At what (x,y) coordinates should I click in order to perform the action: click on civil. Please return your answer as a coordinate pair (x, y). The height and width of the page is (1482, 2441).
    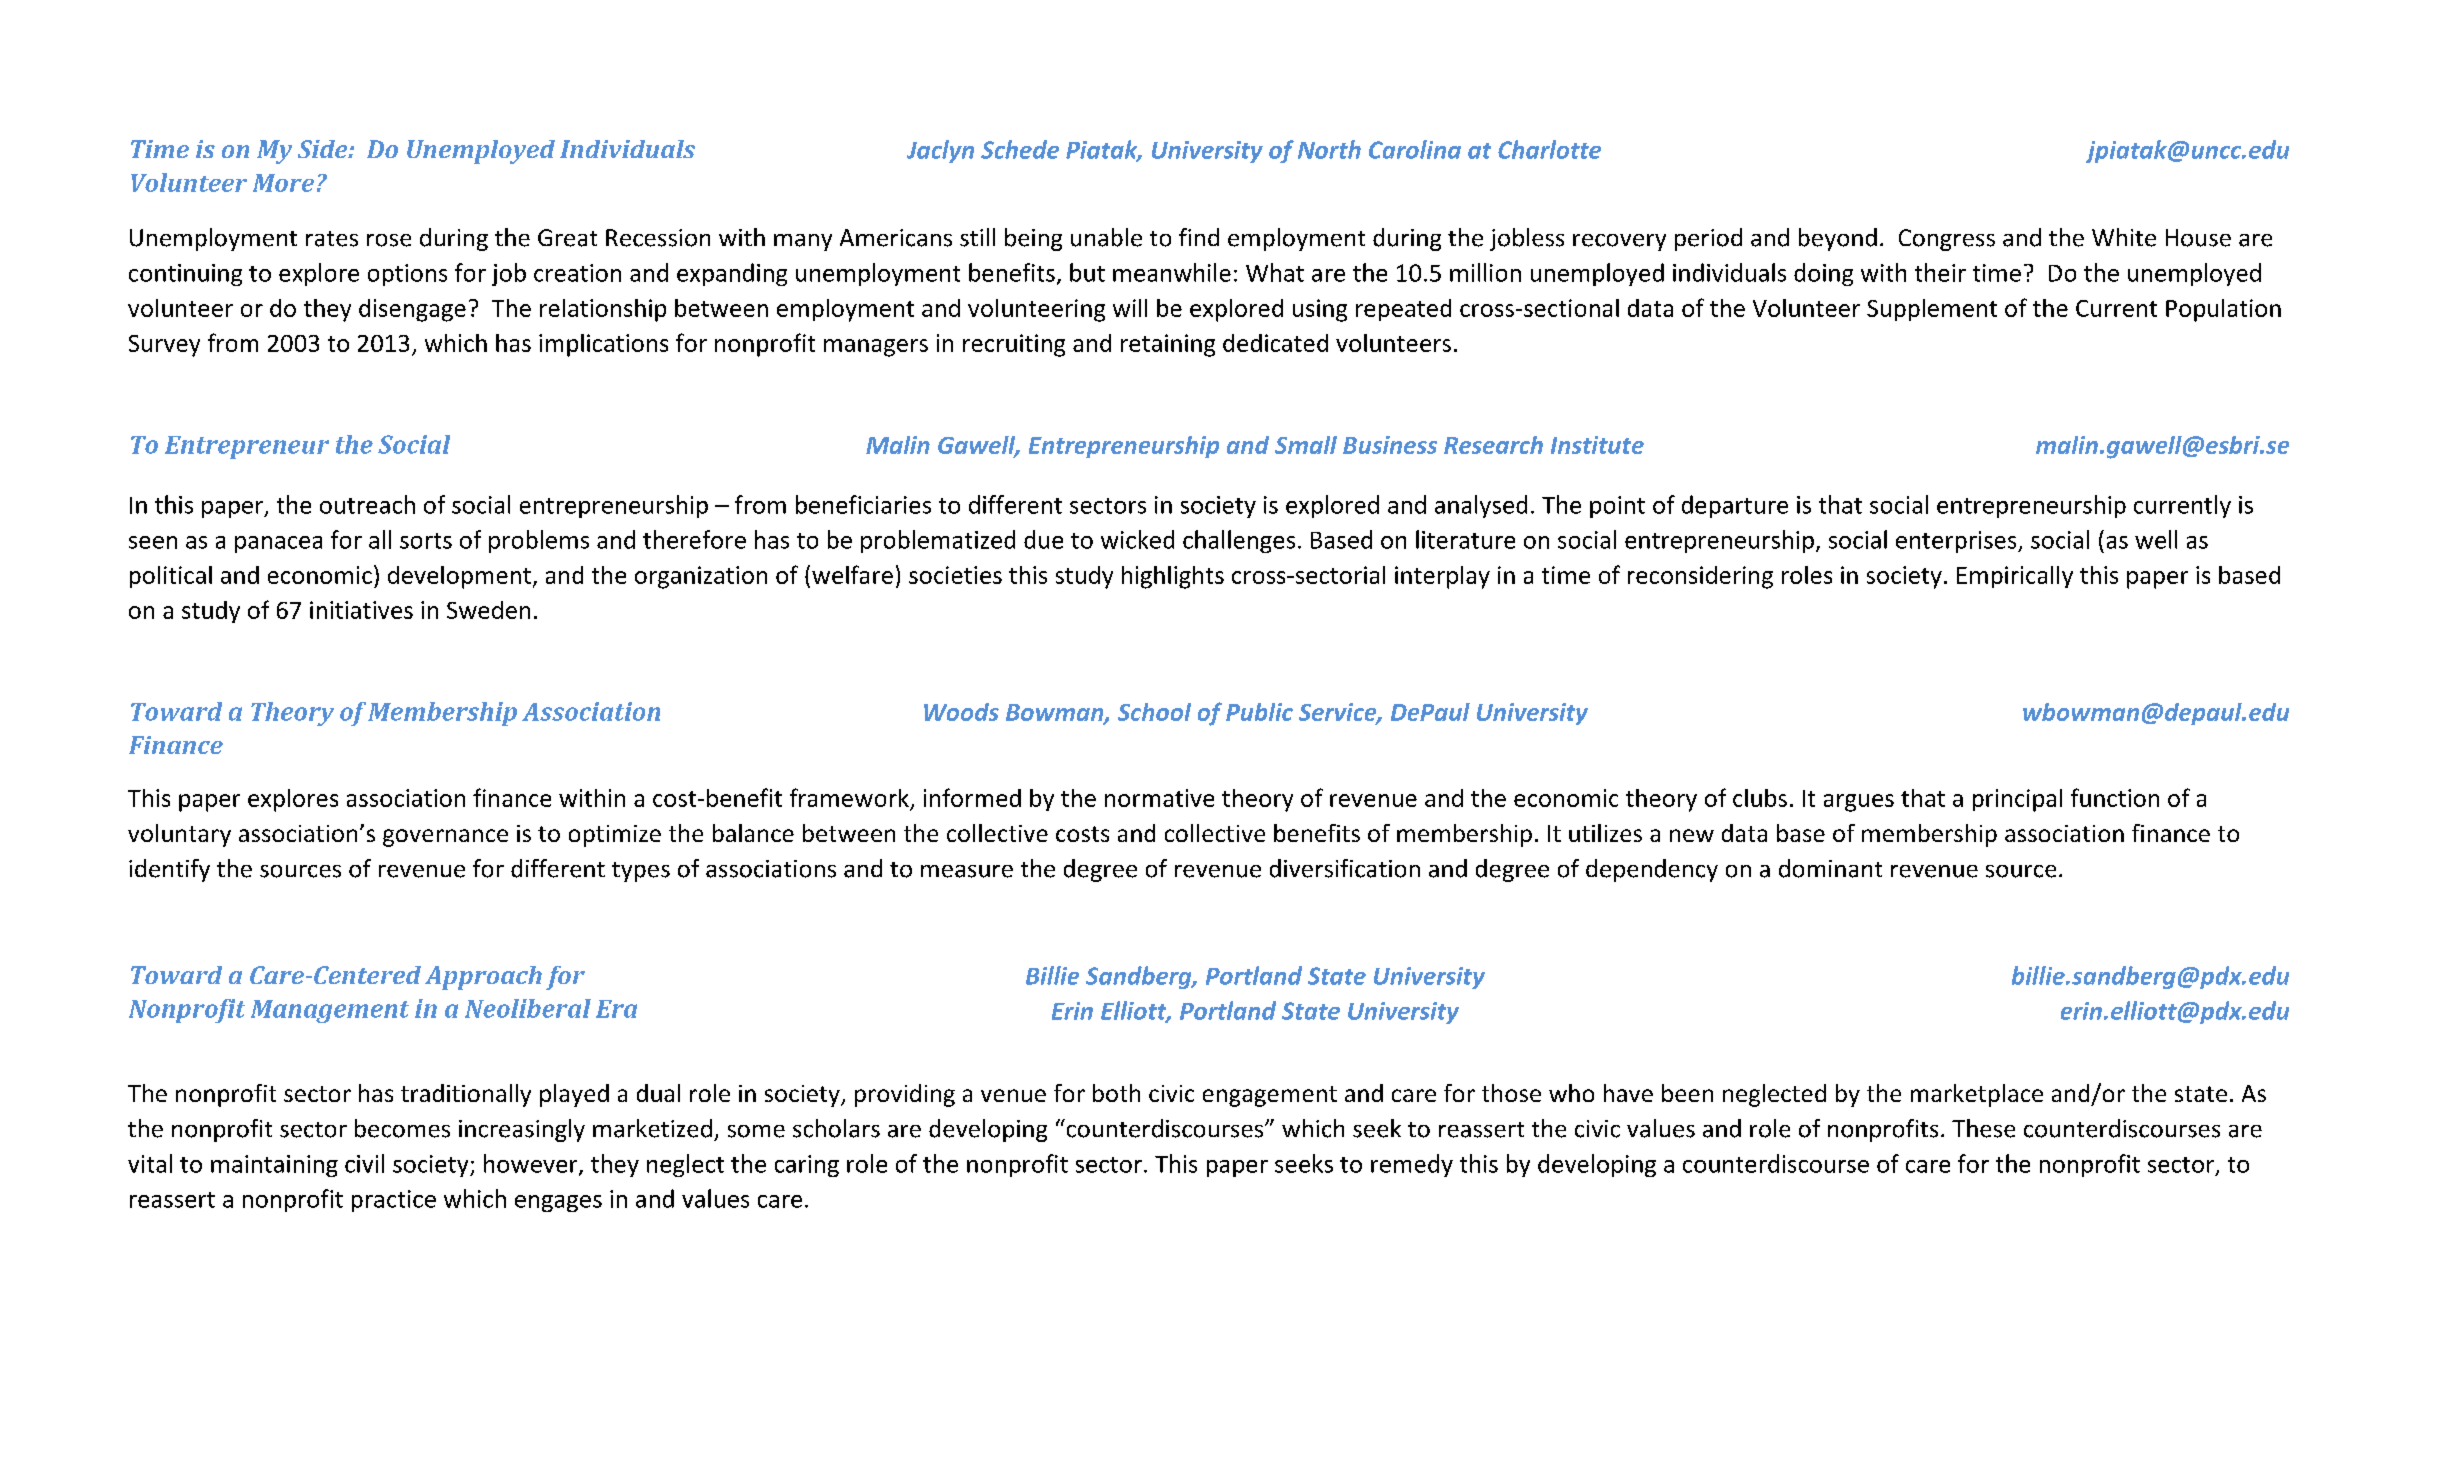
    Looking at the image, I should click on (364, 1163).
